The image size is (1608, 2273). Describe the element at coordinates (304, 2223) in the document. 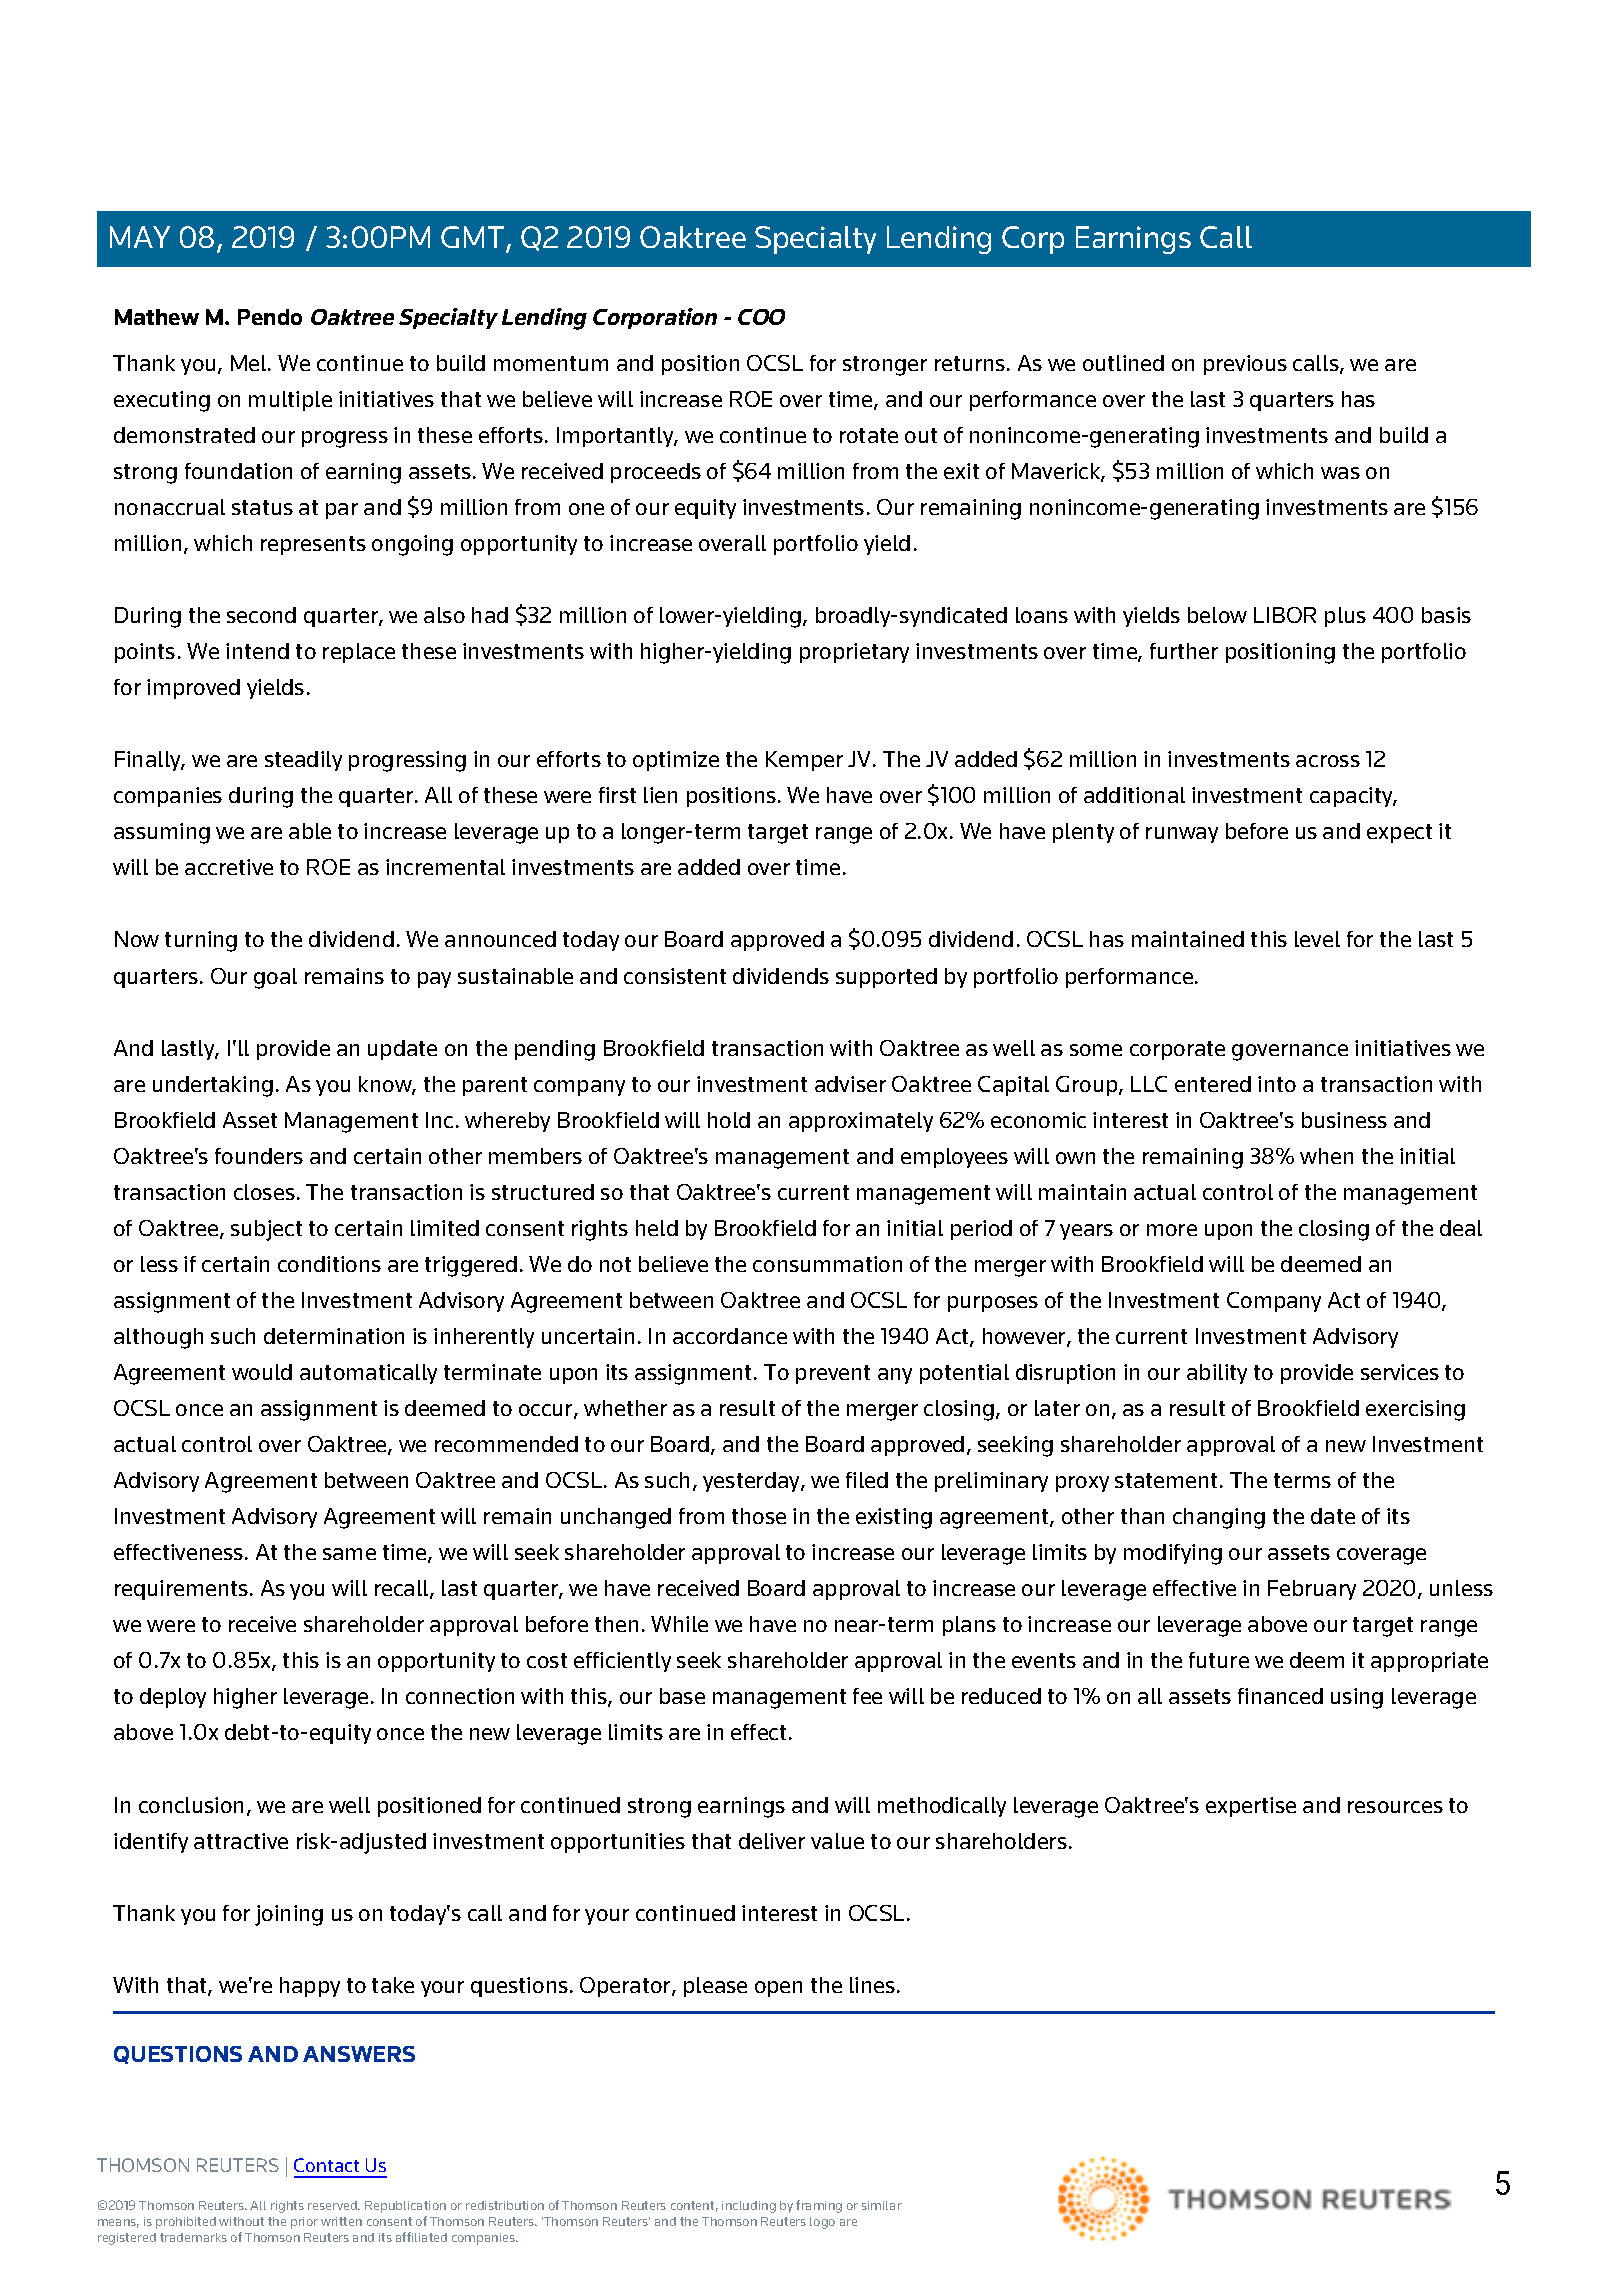

I see `prior` at that location.
